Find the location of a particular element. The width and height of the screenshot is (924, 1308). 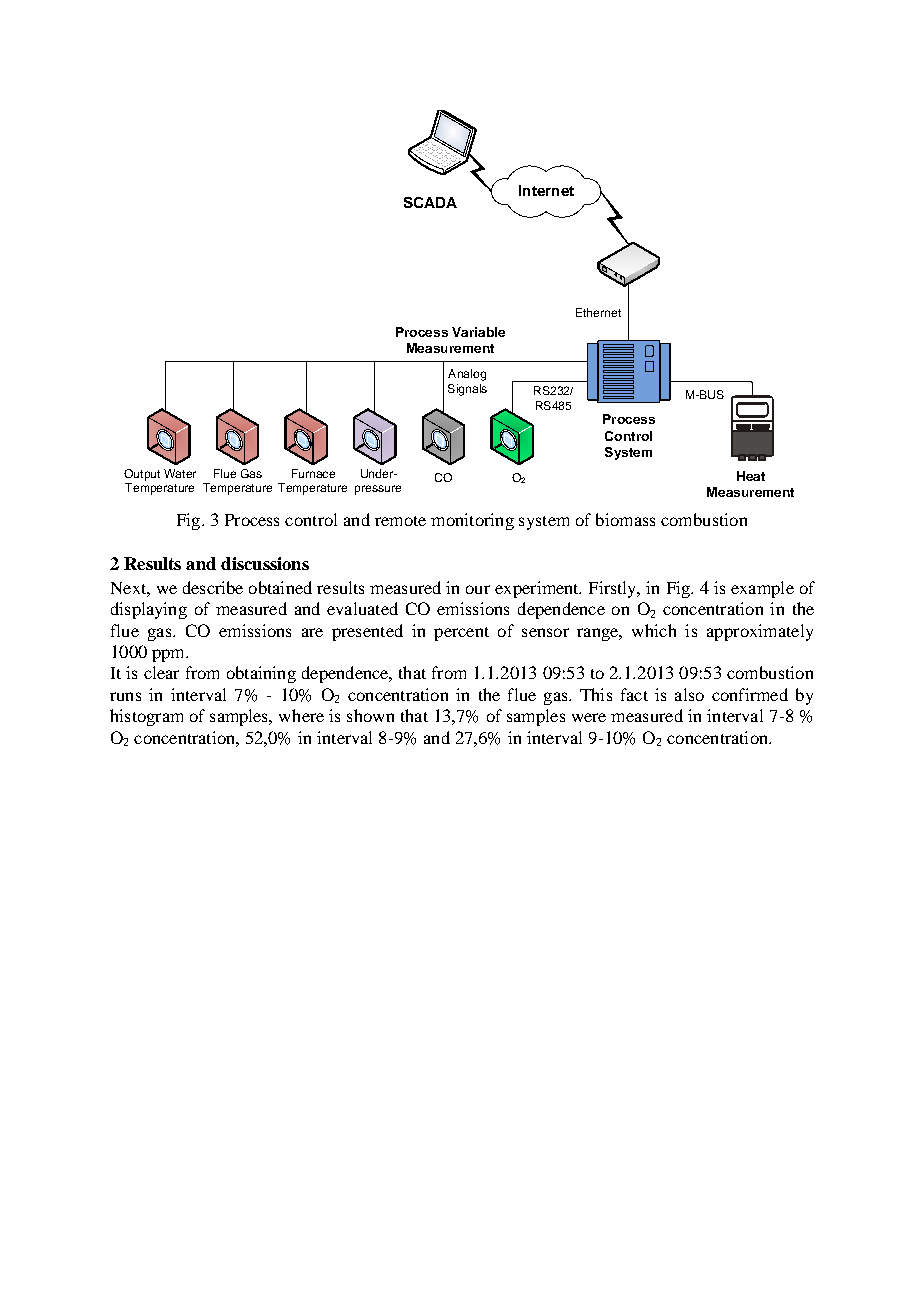

Internet is located at coordinates (546, 190).
